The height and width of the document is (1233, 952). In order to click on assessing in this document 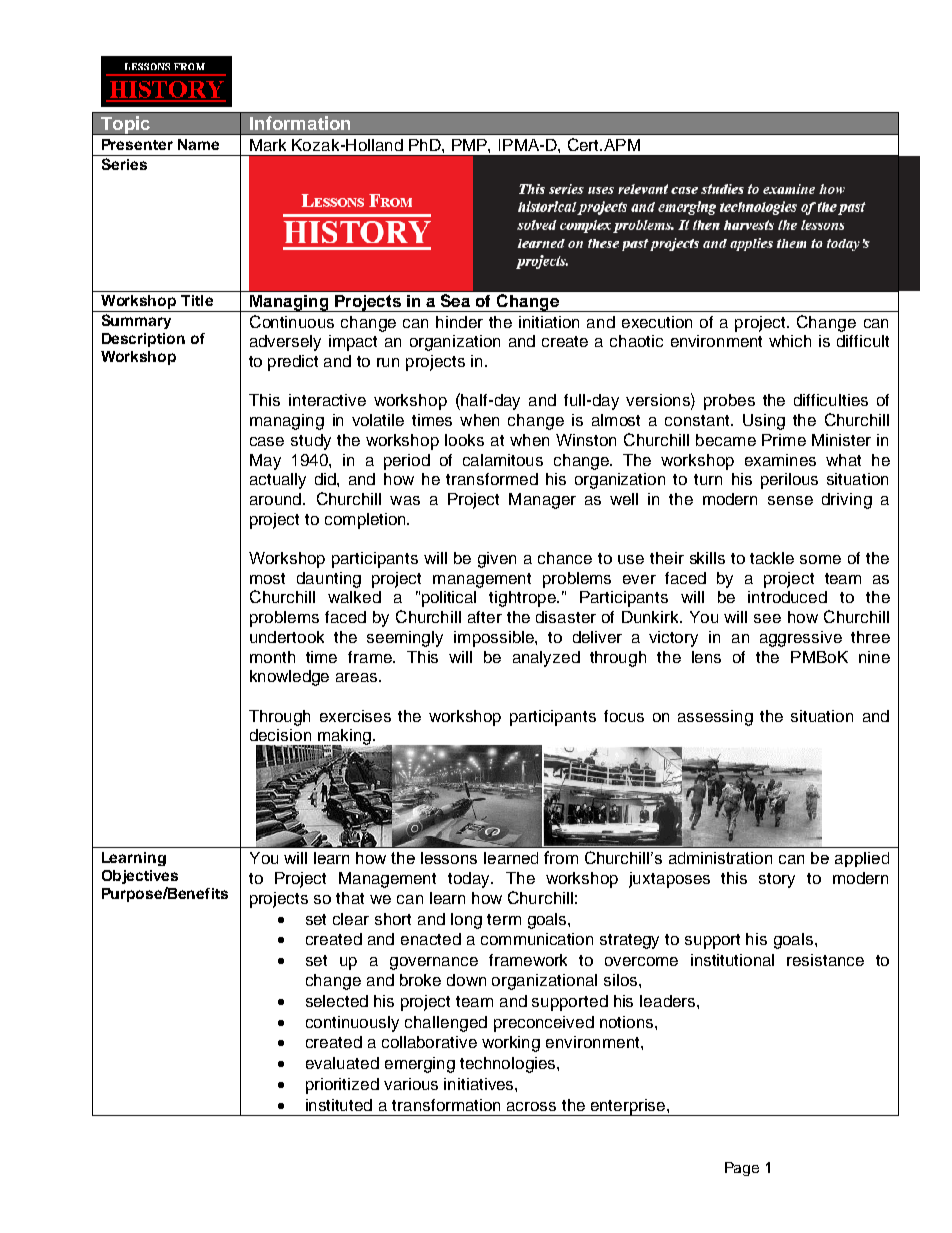, I will do `click(715, 718)`.
